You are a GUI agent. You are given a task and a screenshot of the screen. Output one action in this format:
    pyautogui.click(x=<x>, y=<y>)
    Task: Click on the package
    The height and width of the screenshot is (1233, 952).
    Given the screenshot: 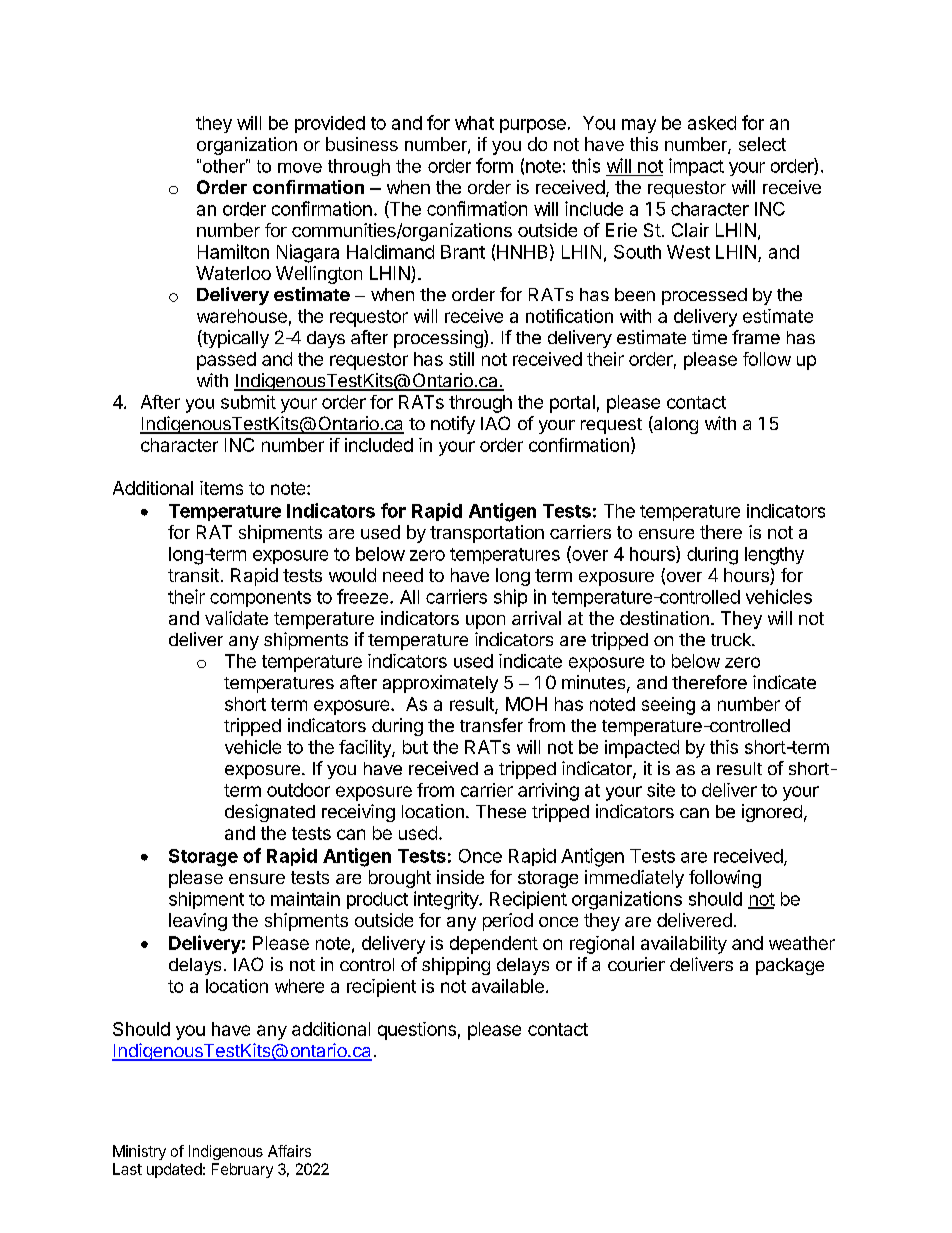 What is the action you would take?
    pyautogui.click(x=790, y=966)
